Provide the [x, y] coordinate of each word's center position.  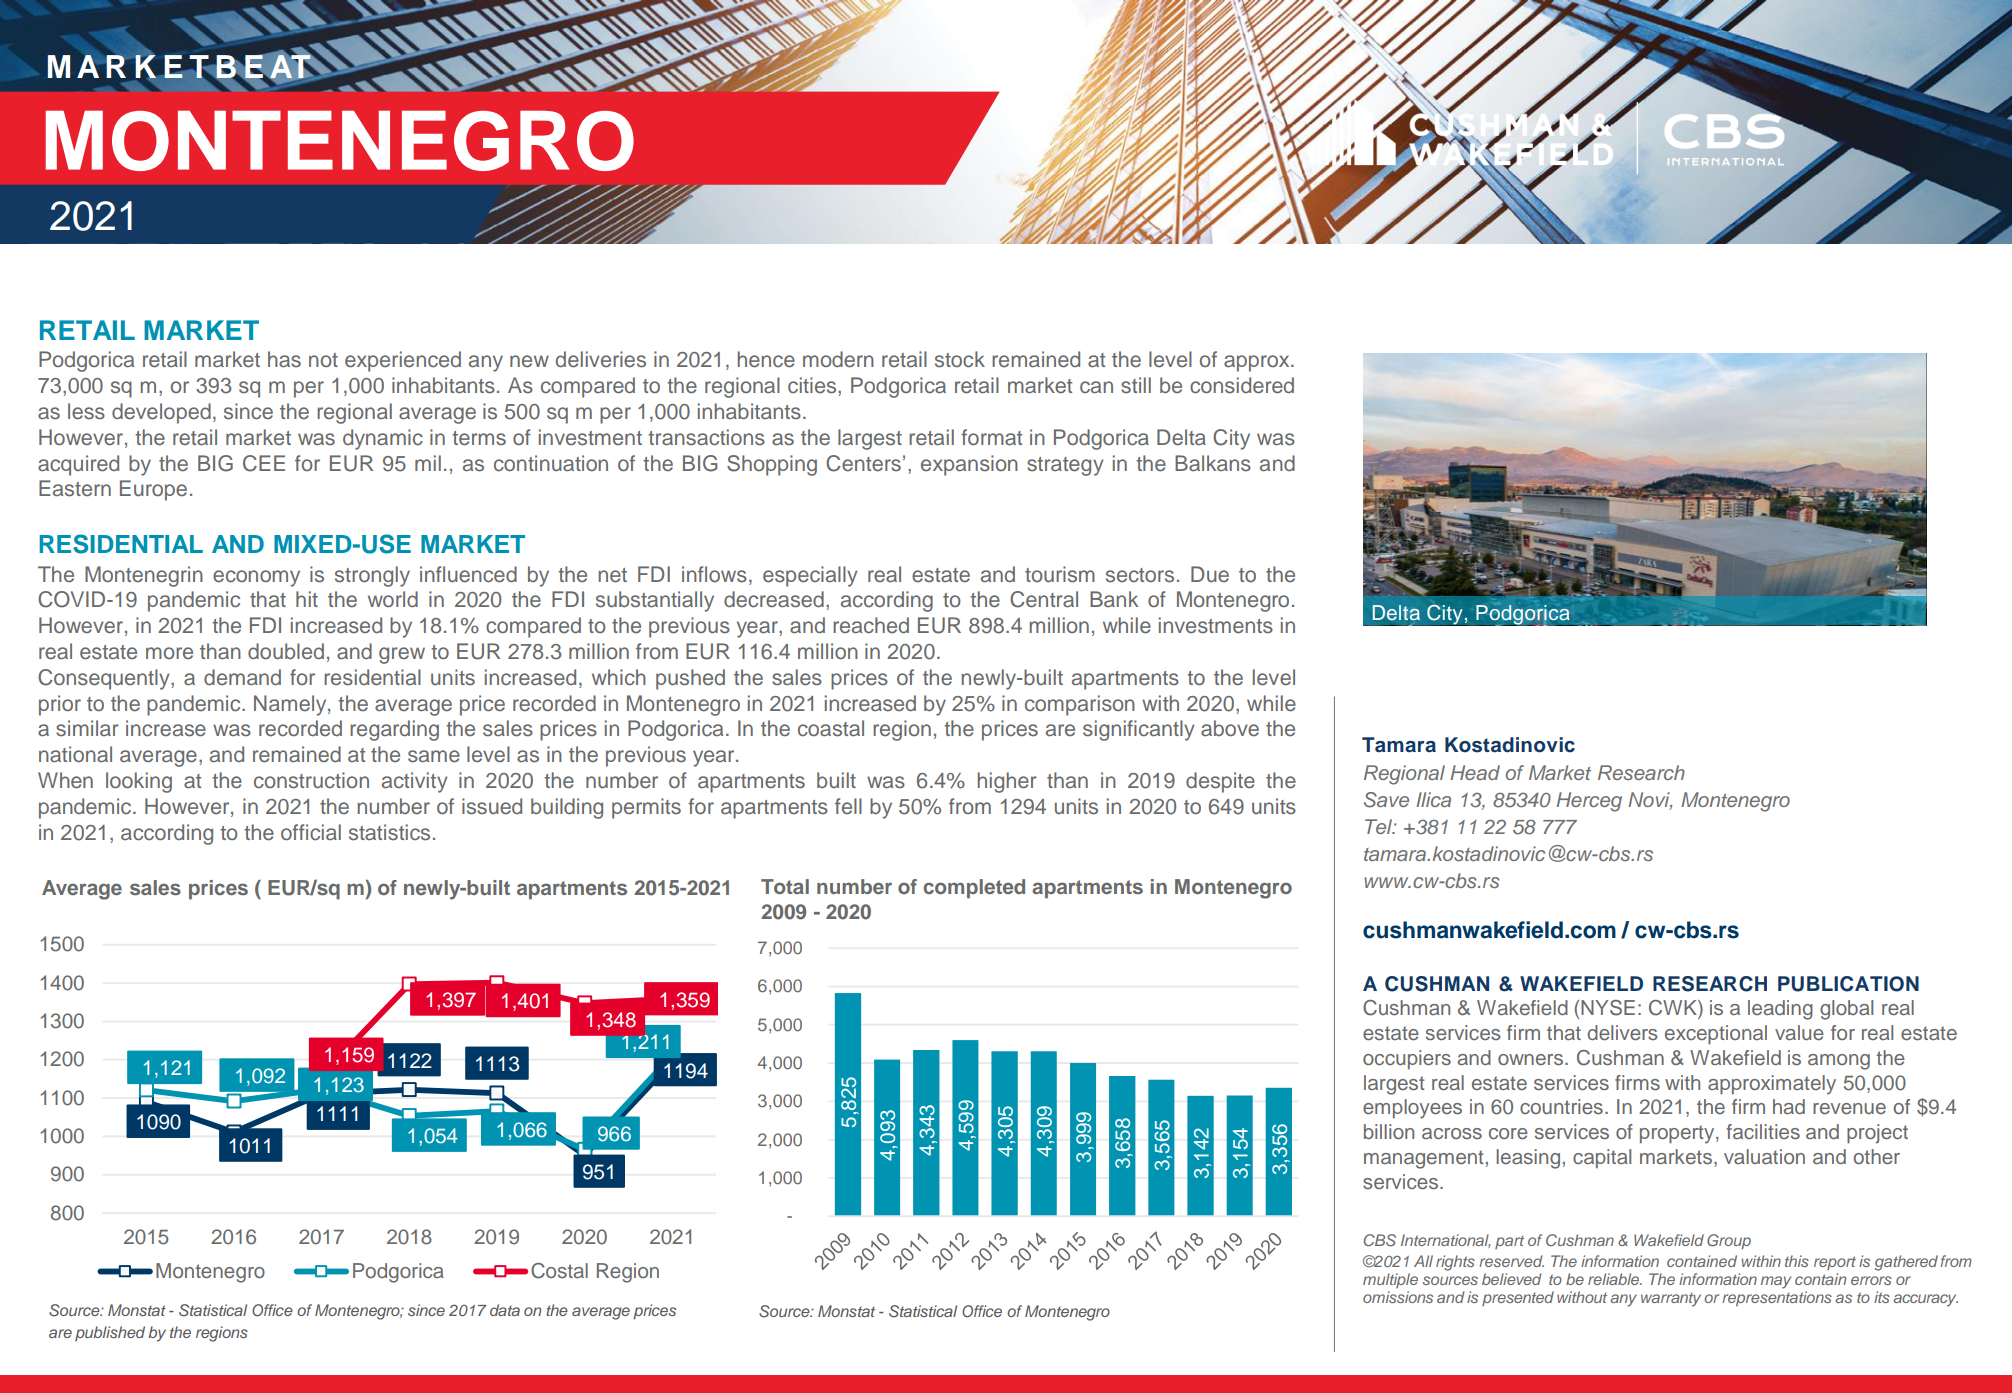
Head [1475, 772]
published [110, 1333]
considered [1242, 385]
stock [960, 359]
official [311, 832]
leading [1780, 1010]
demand [242, 677]
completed [974, 889]
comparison [1080, 705]
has [284, 359]
